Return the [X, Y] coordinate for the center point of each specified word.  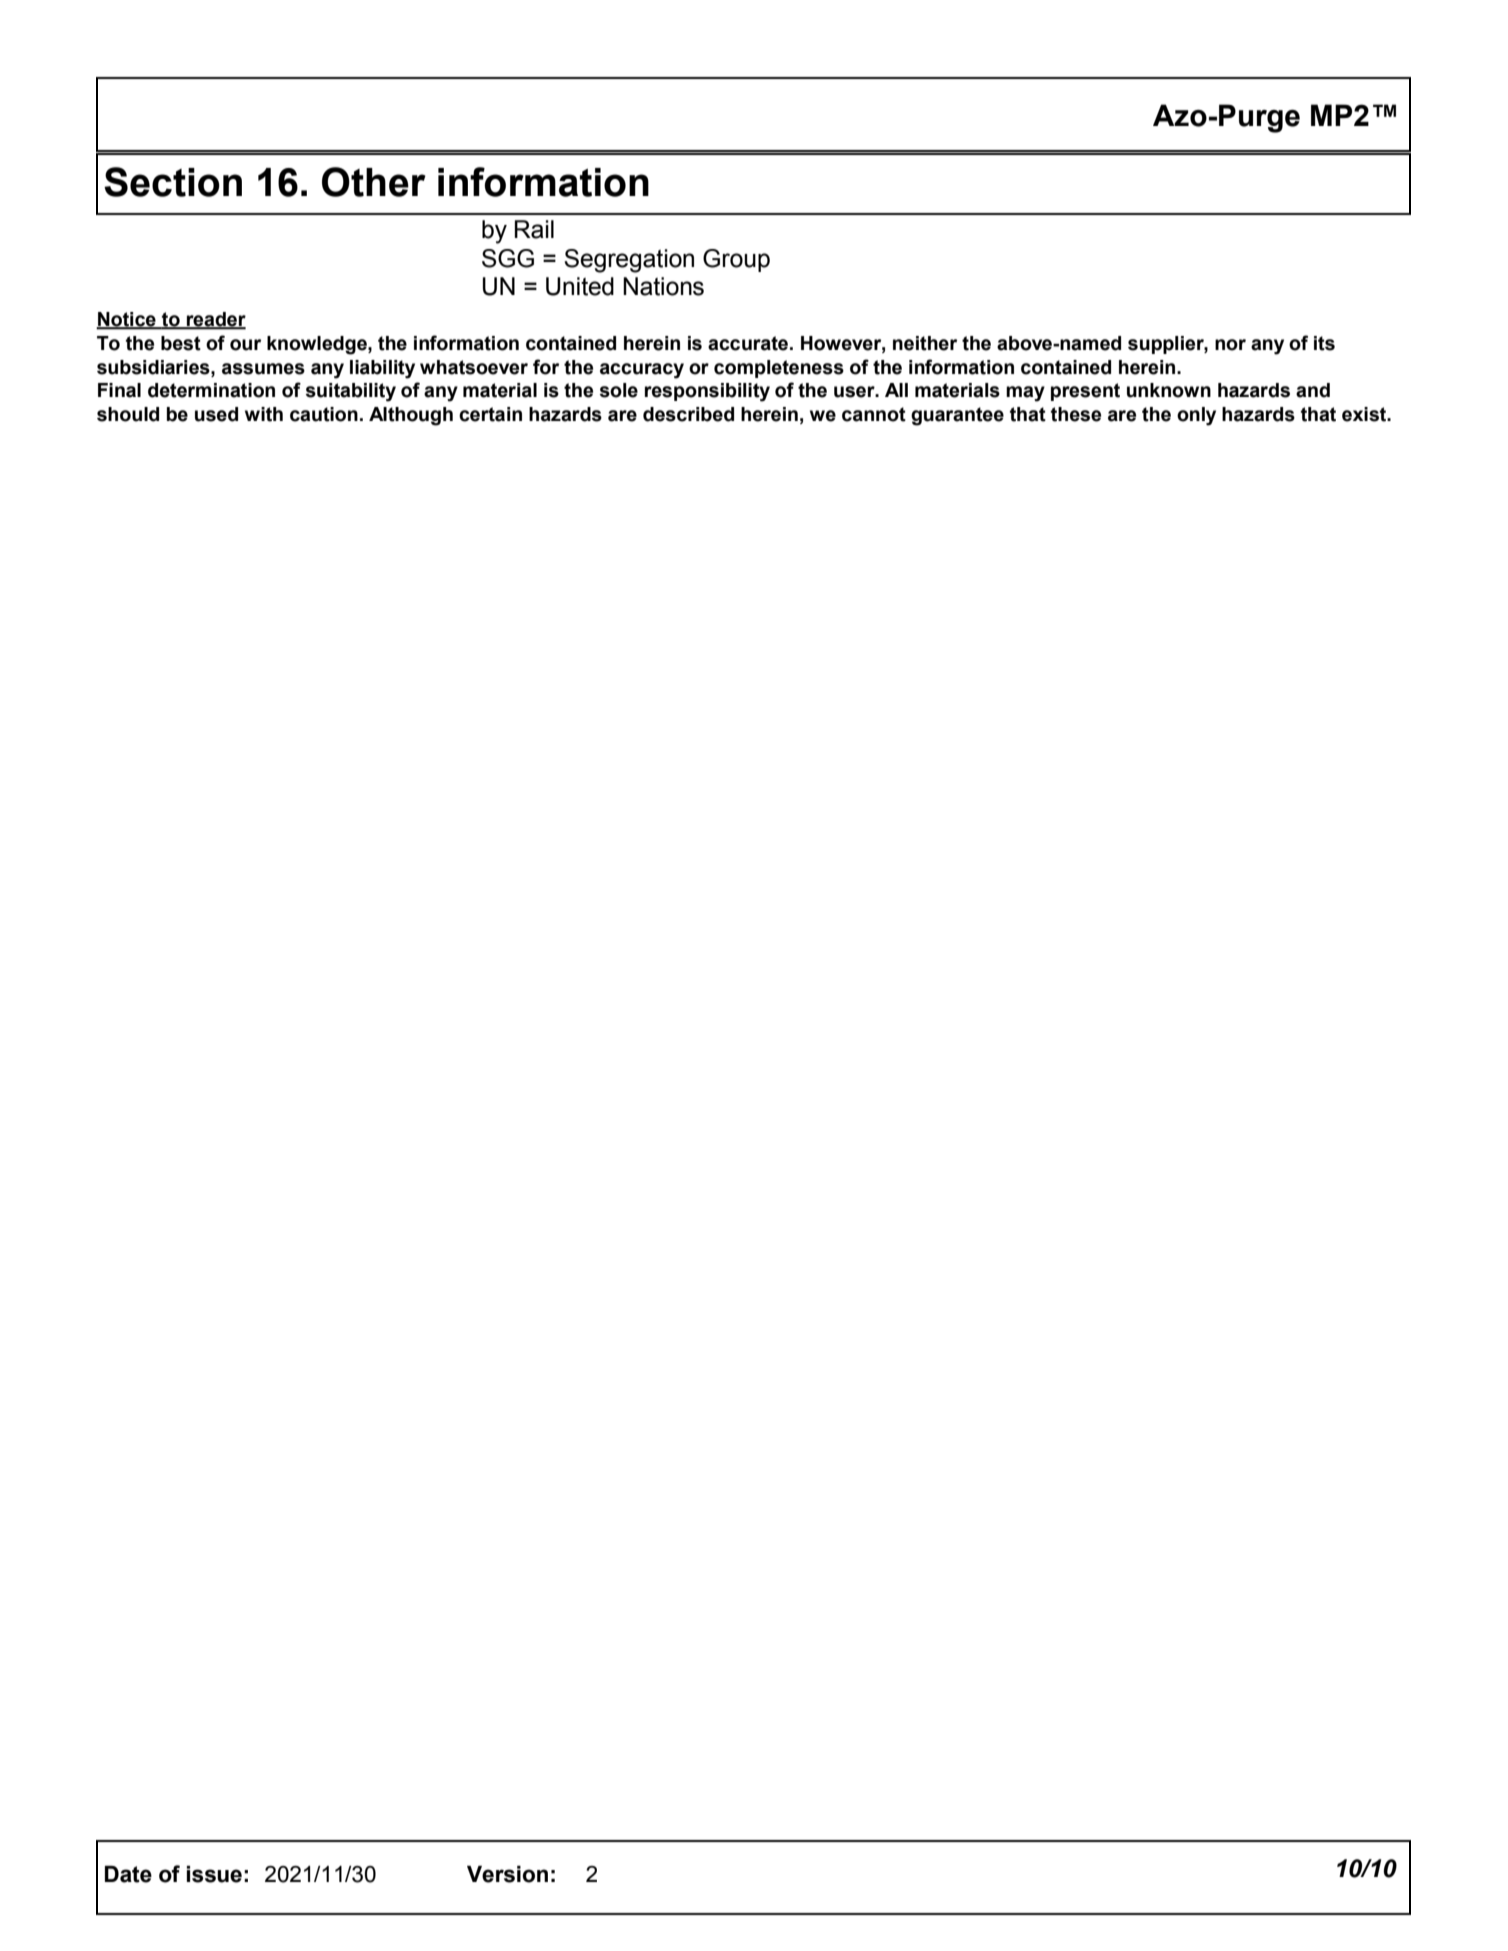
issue [214, 1874]
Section [173, 182]
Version [507, 1874]
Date [128, 1874]
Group [736, 260]
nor [1230, 345]
